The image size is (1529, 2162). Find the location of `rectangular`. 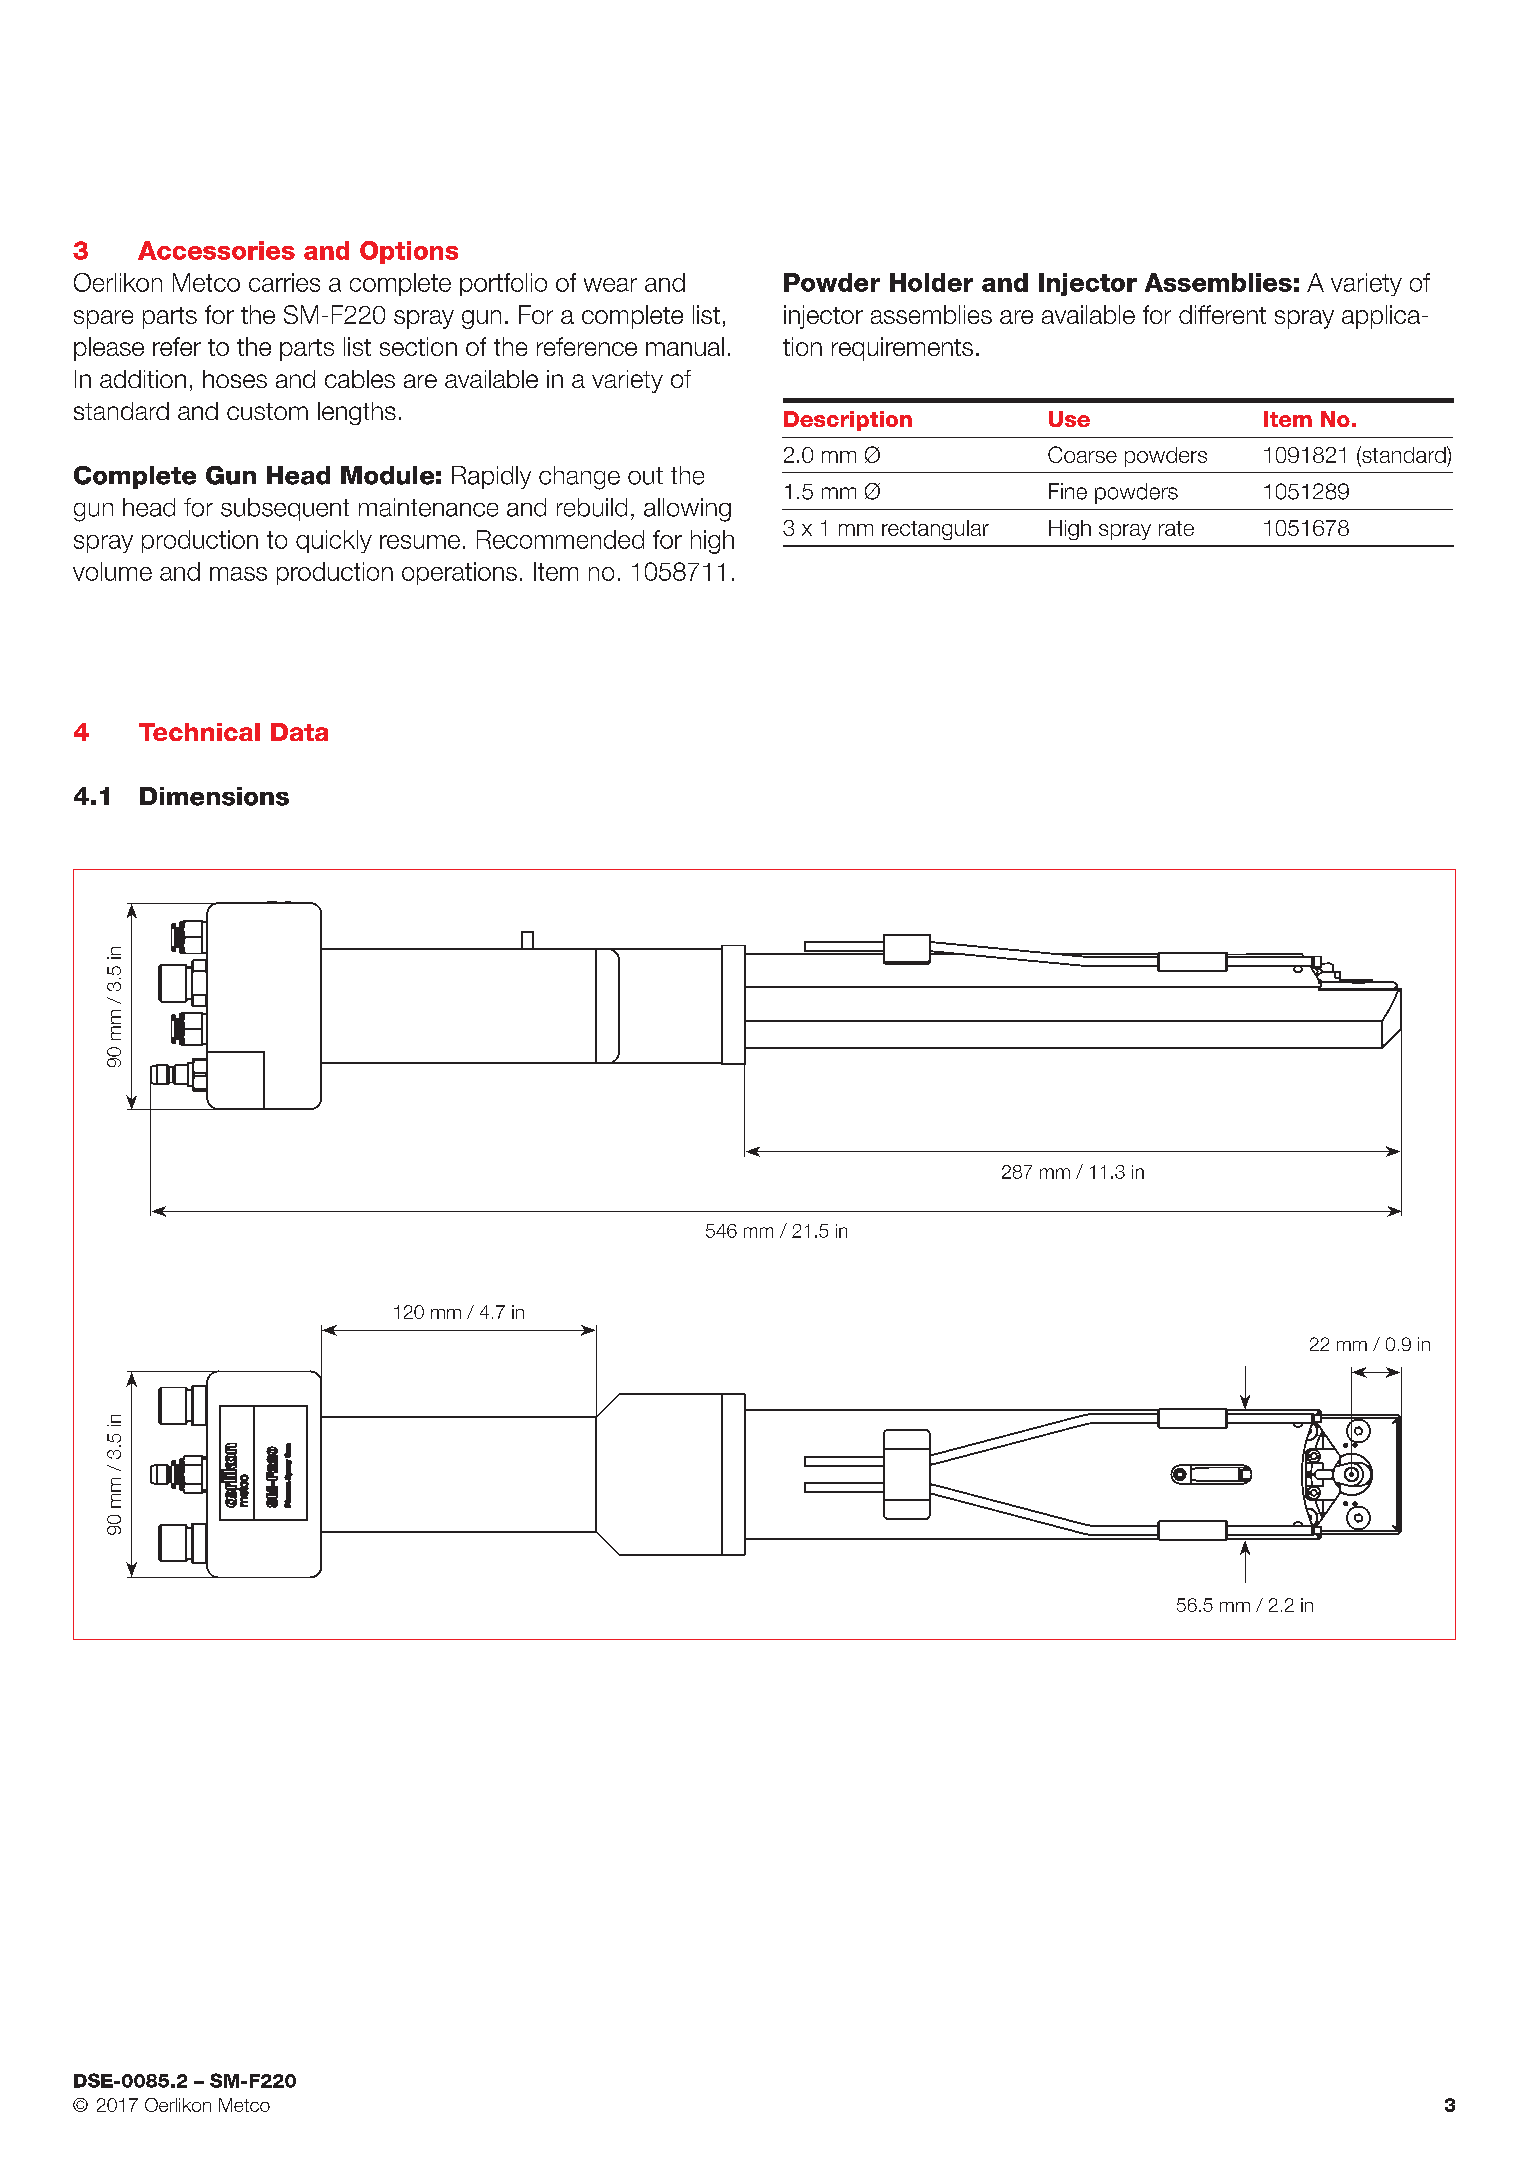

rectangular is located at coordinates (935, 530).
